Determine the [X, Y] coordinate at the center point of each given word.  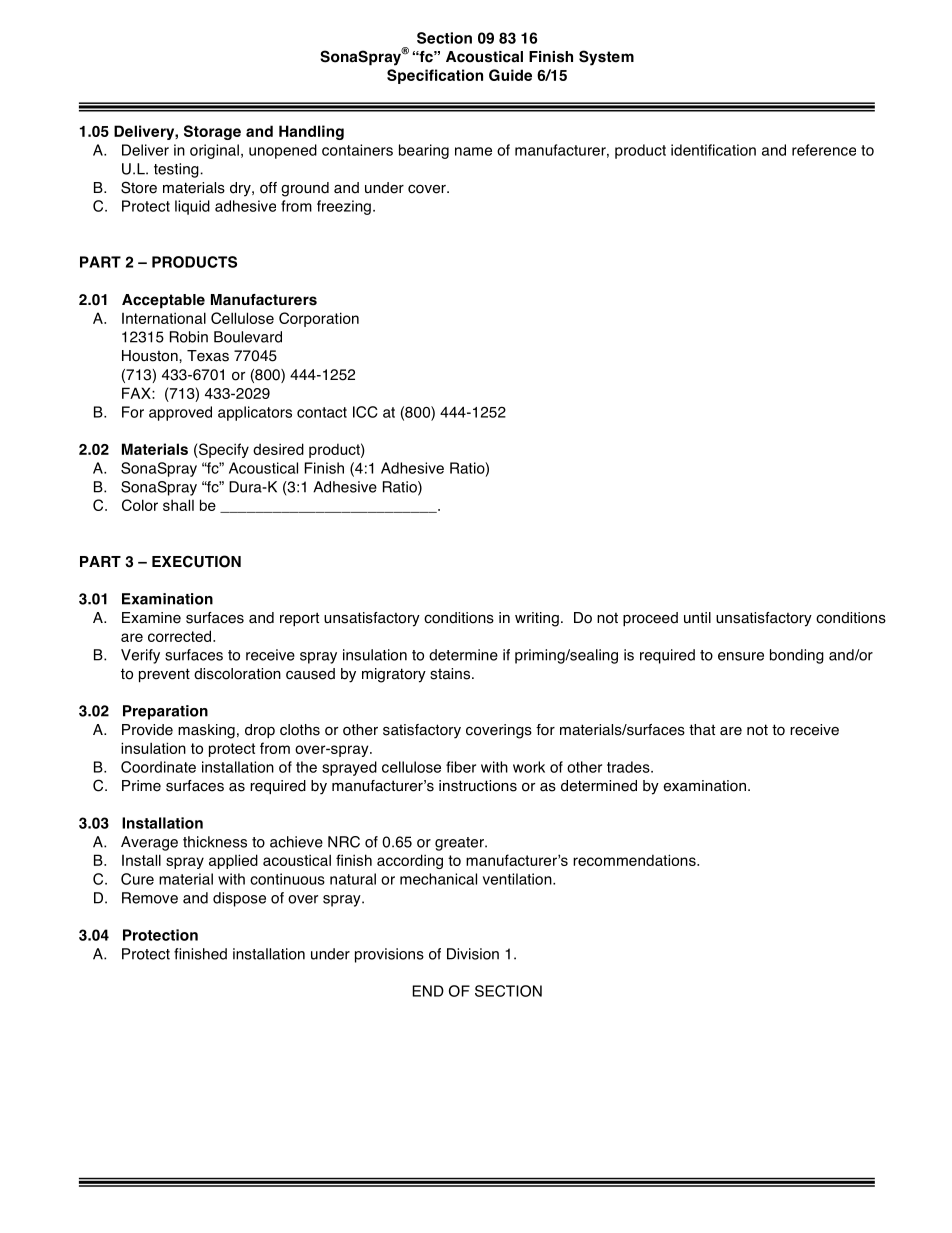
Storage [212, 132]
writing [537, 619]
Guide [510, 75]
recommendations [635, 860]
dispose [239, 899]
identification [713, 150]
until [697, 618]
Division [473, 954]
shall [178, 505]
